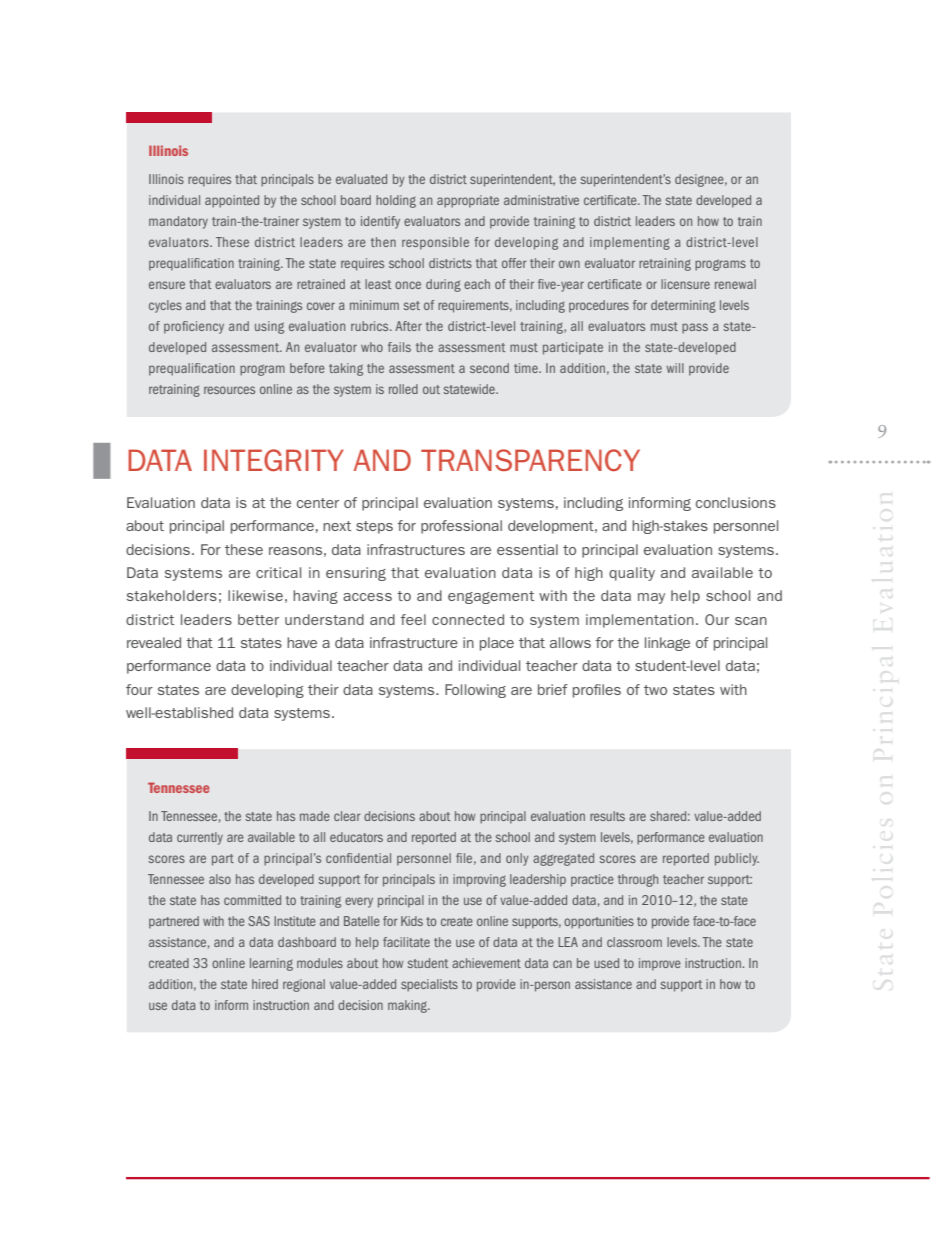  I want to click on appropriate, so click(468, 201).
